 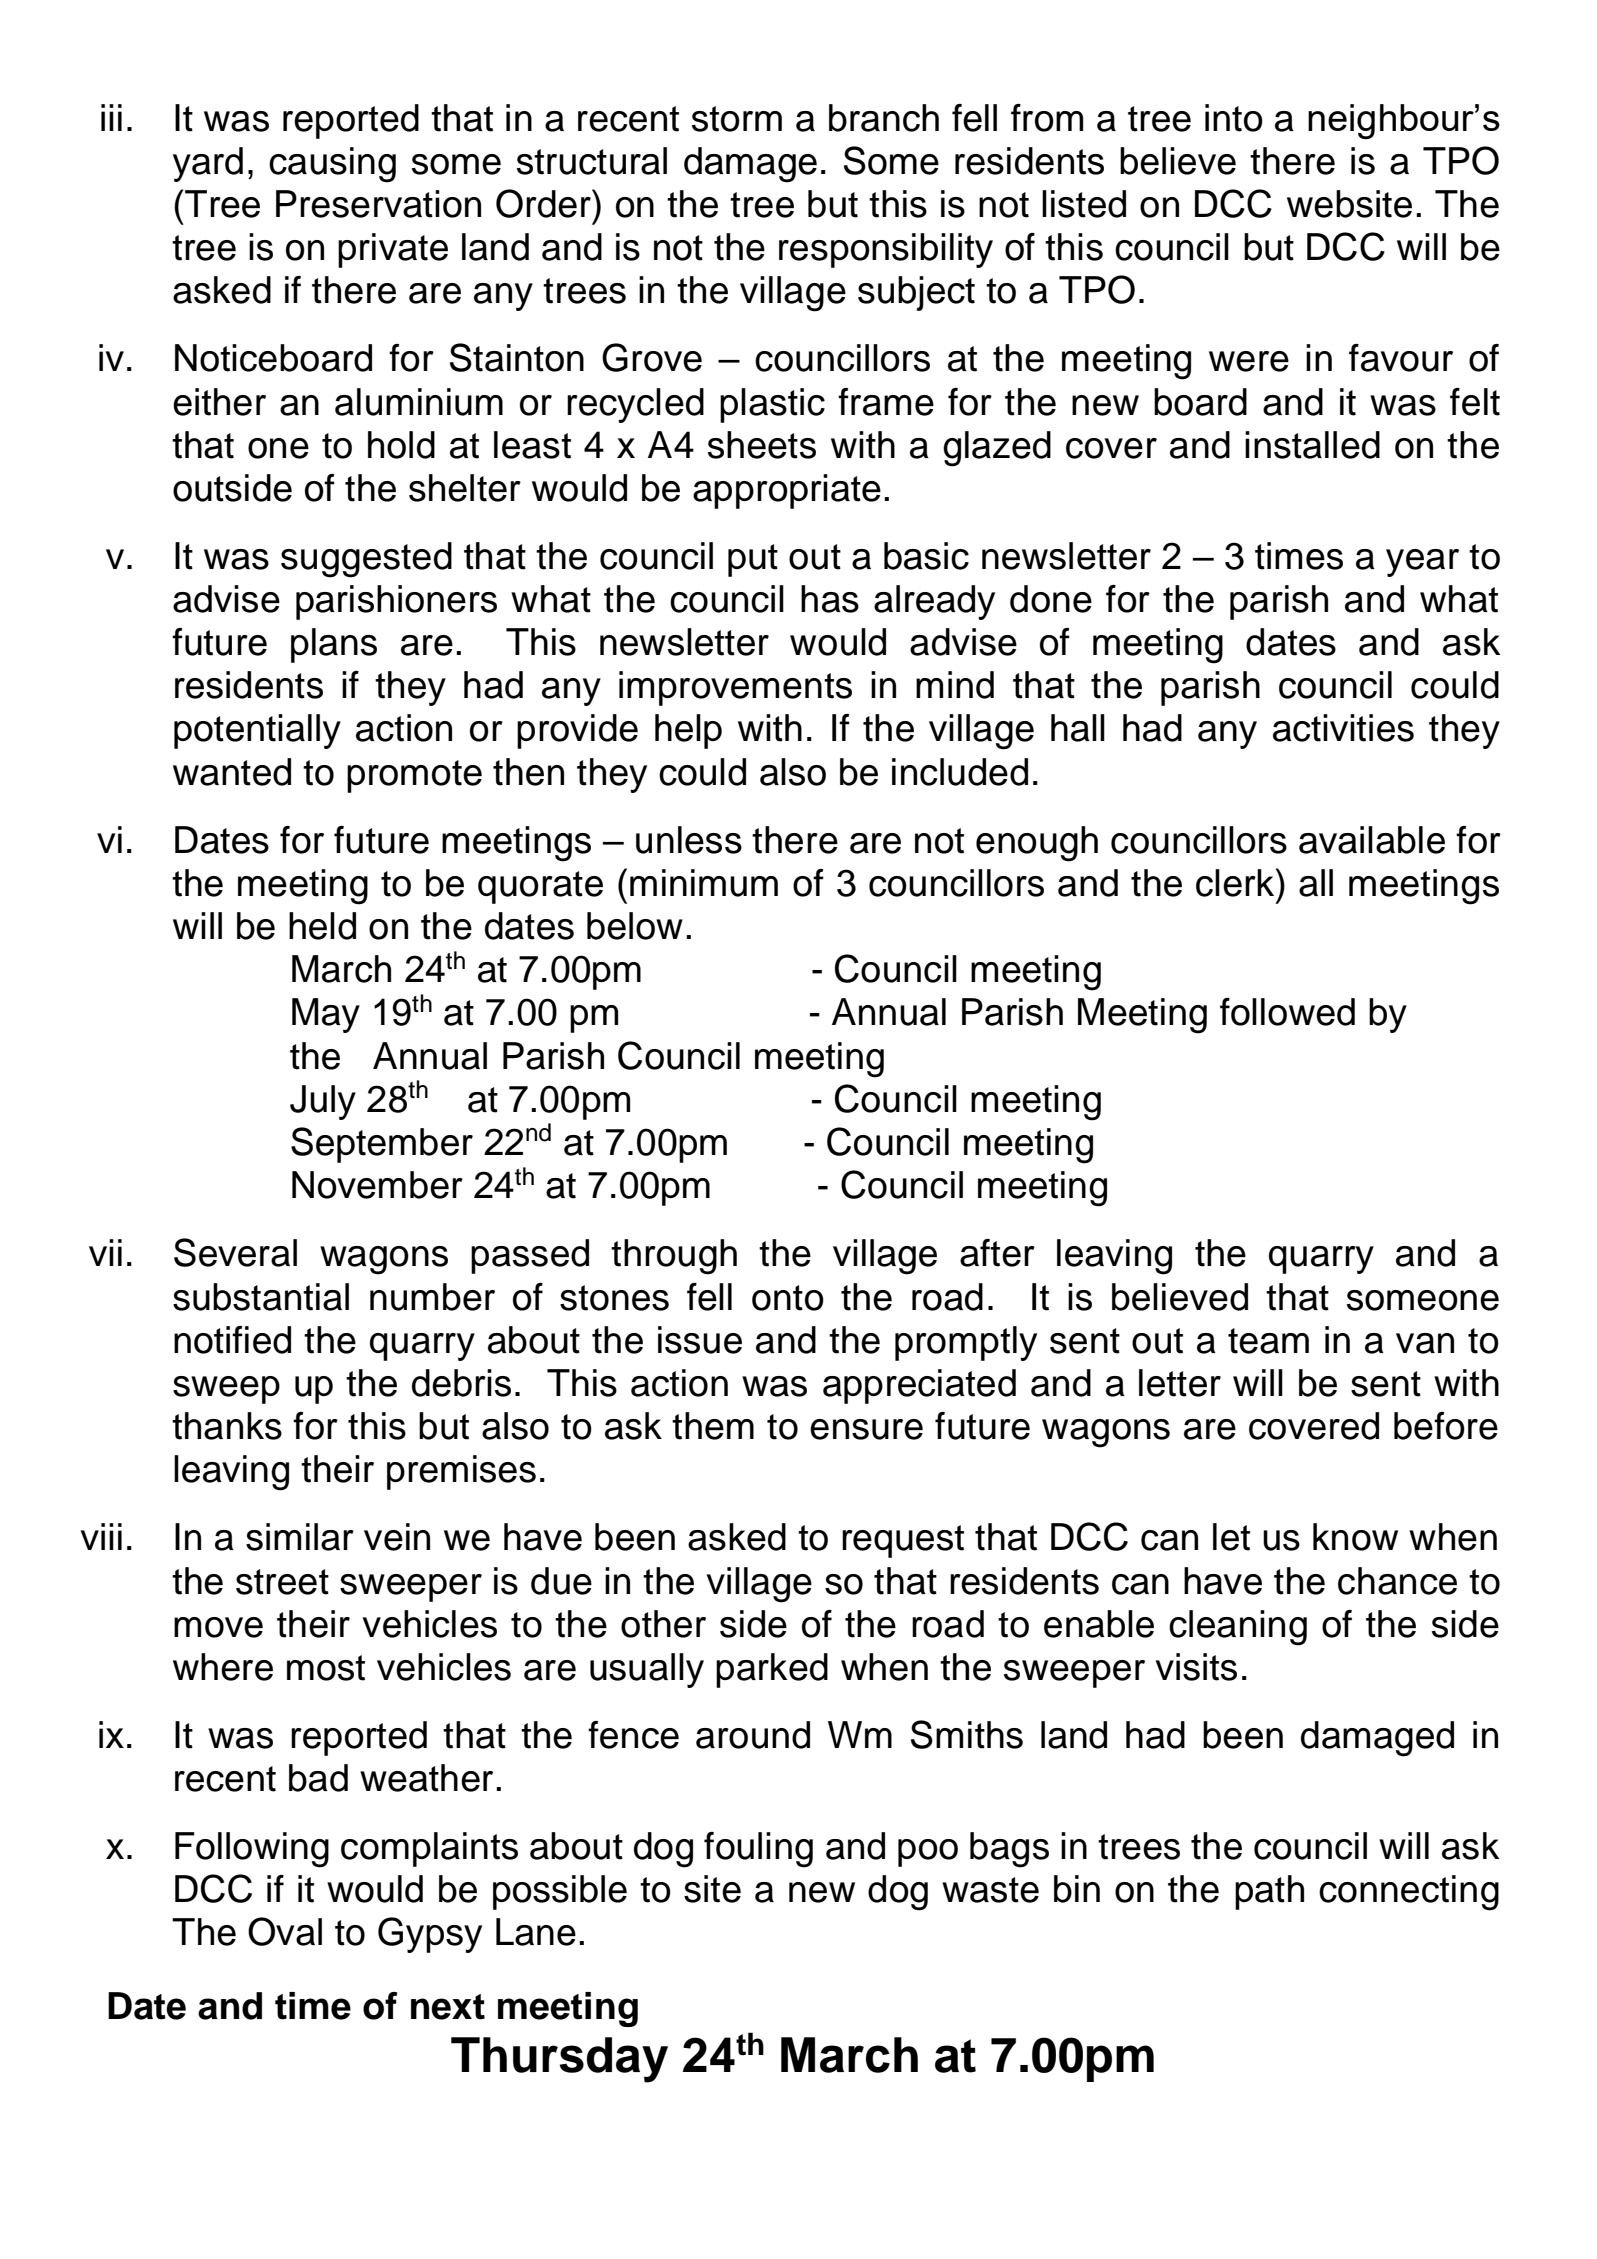 I want to click on listed, so click(x=1084, y=204).
